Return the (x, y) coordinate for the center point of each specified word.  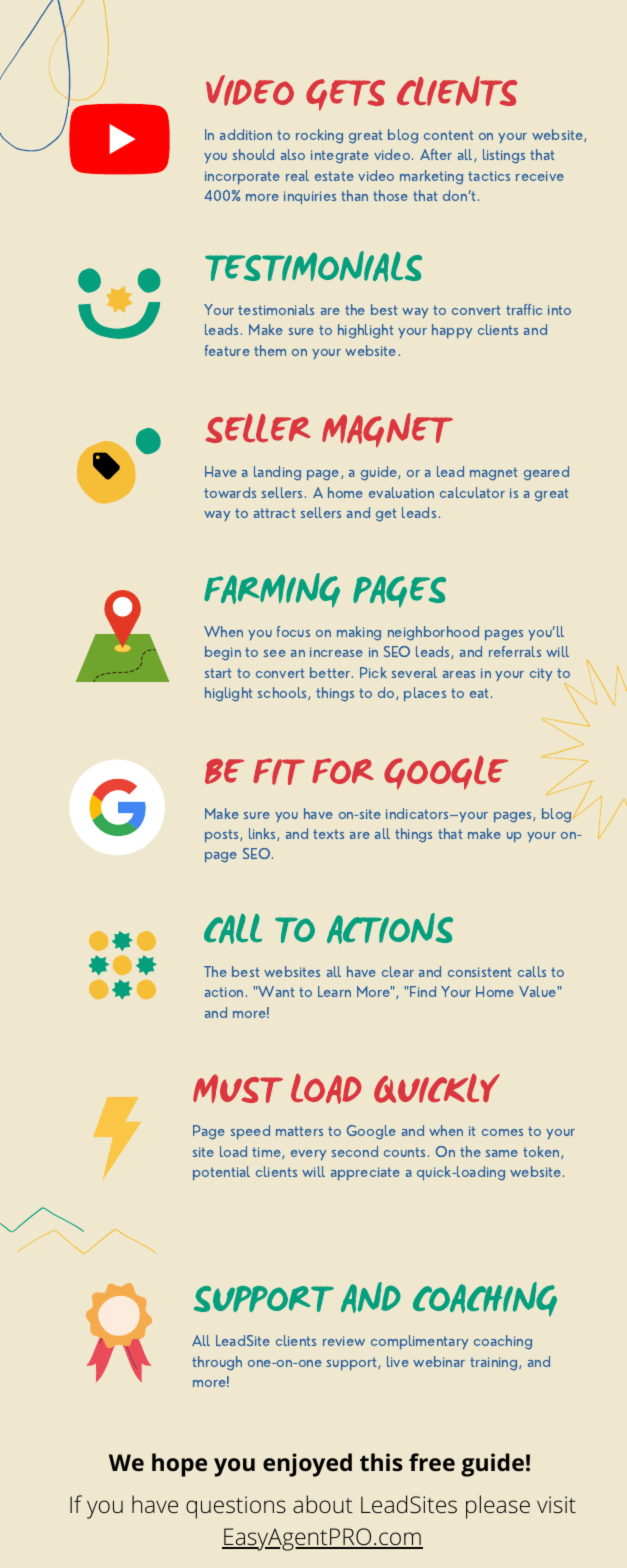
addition (246, 134)
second (355, 1151)
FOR (343, 771)
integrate (340, 157)
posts (223, 836)
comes (502, 1132)
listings (504, 156)
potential (221, 1173)
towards (230, 492)
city (541, 674)
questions (236, 1507)
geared (546, 473)
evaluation (401, 492)
